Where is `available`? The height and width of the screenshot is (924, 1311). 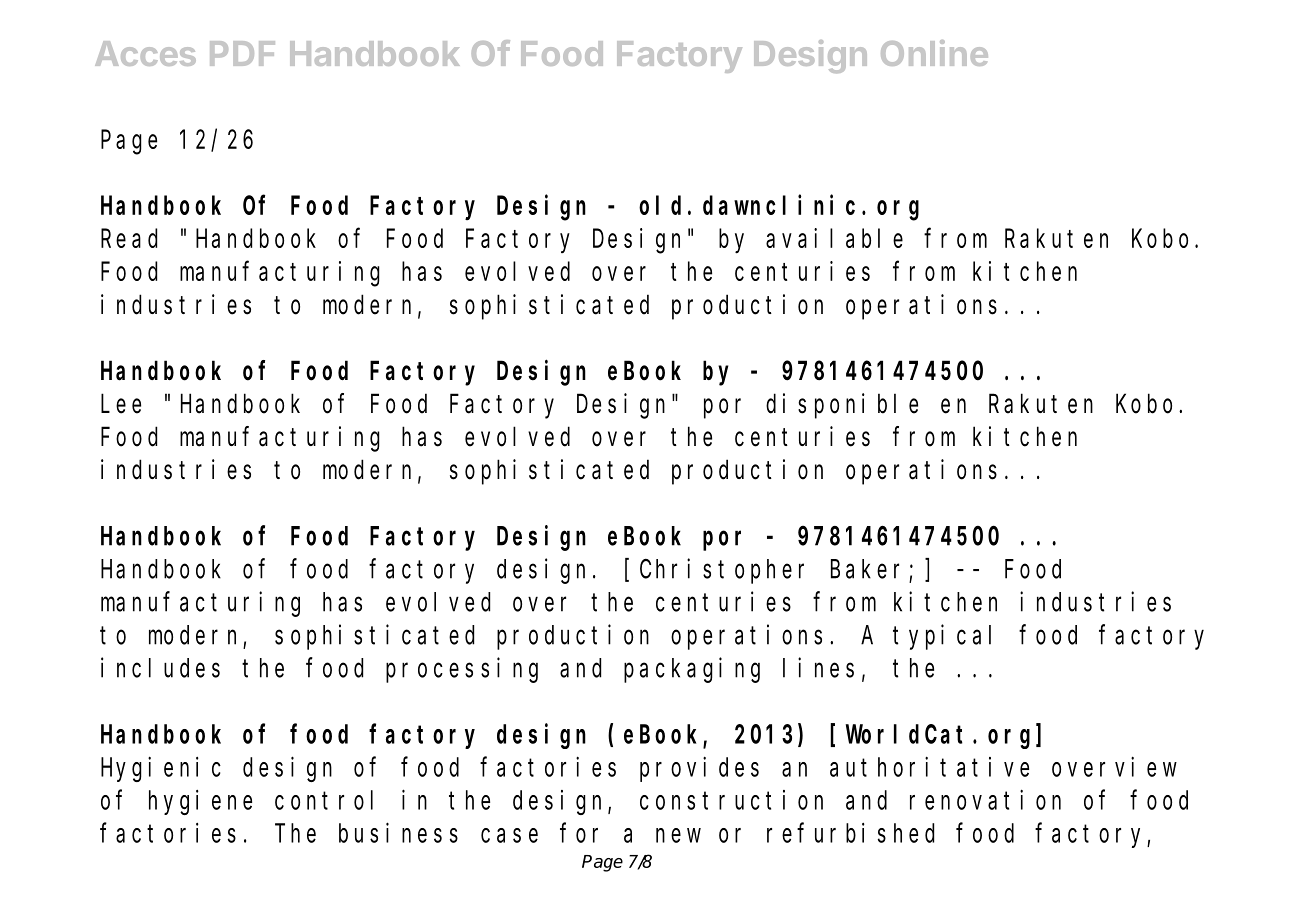
available is located at coordinates (834, 238).
